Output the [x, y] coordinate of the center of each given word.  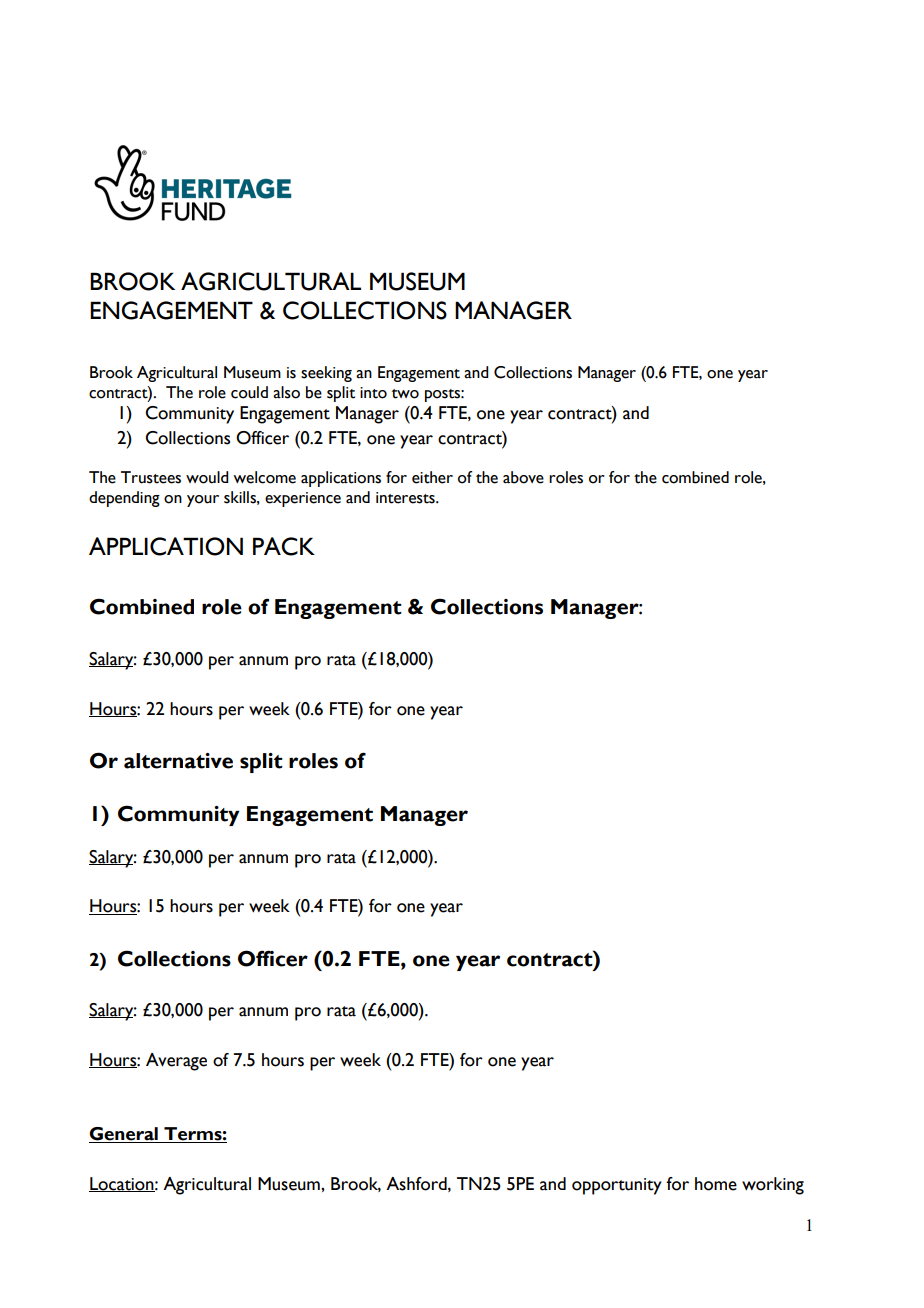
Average [176, 1062]
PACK [284, 546]
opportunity [617, 1186]
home [716, 1184]
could [249, 392]
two [405, 394]
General [124, 1135]
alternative [178, 761]
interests [406, 498]
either [432, 477]
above [523, 477]
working [773, 1186]
